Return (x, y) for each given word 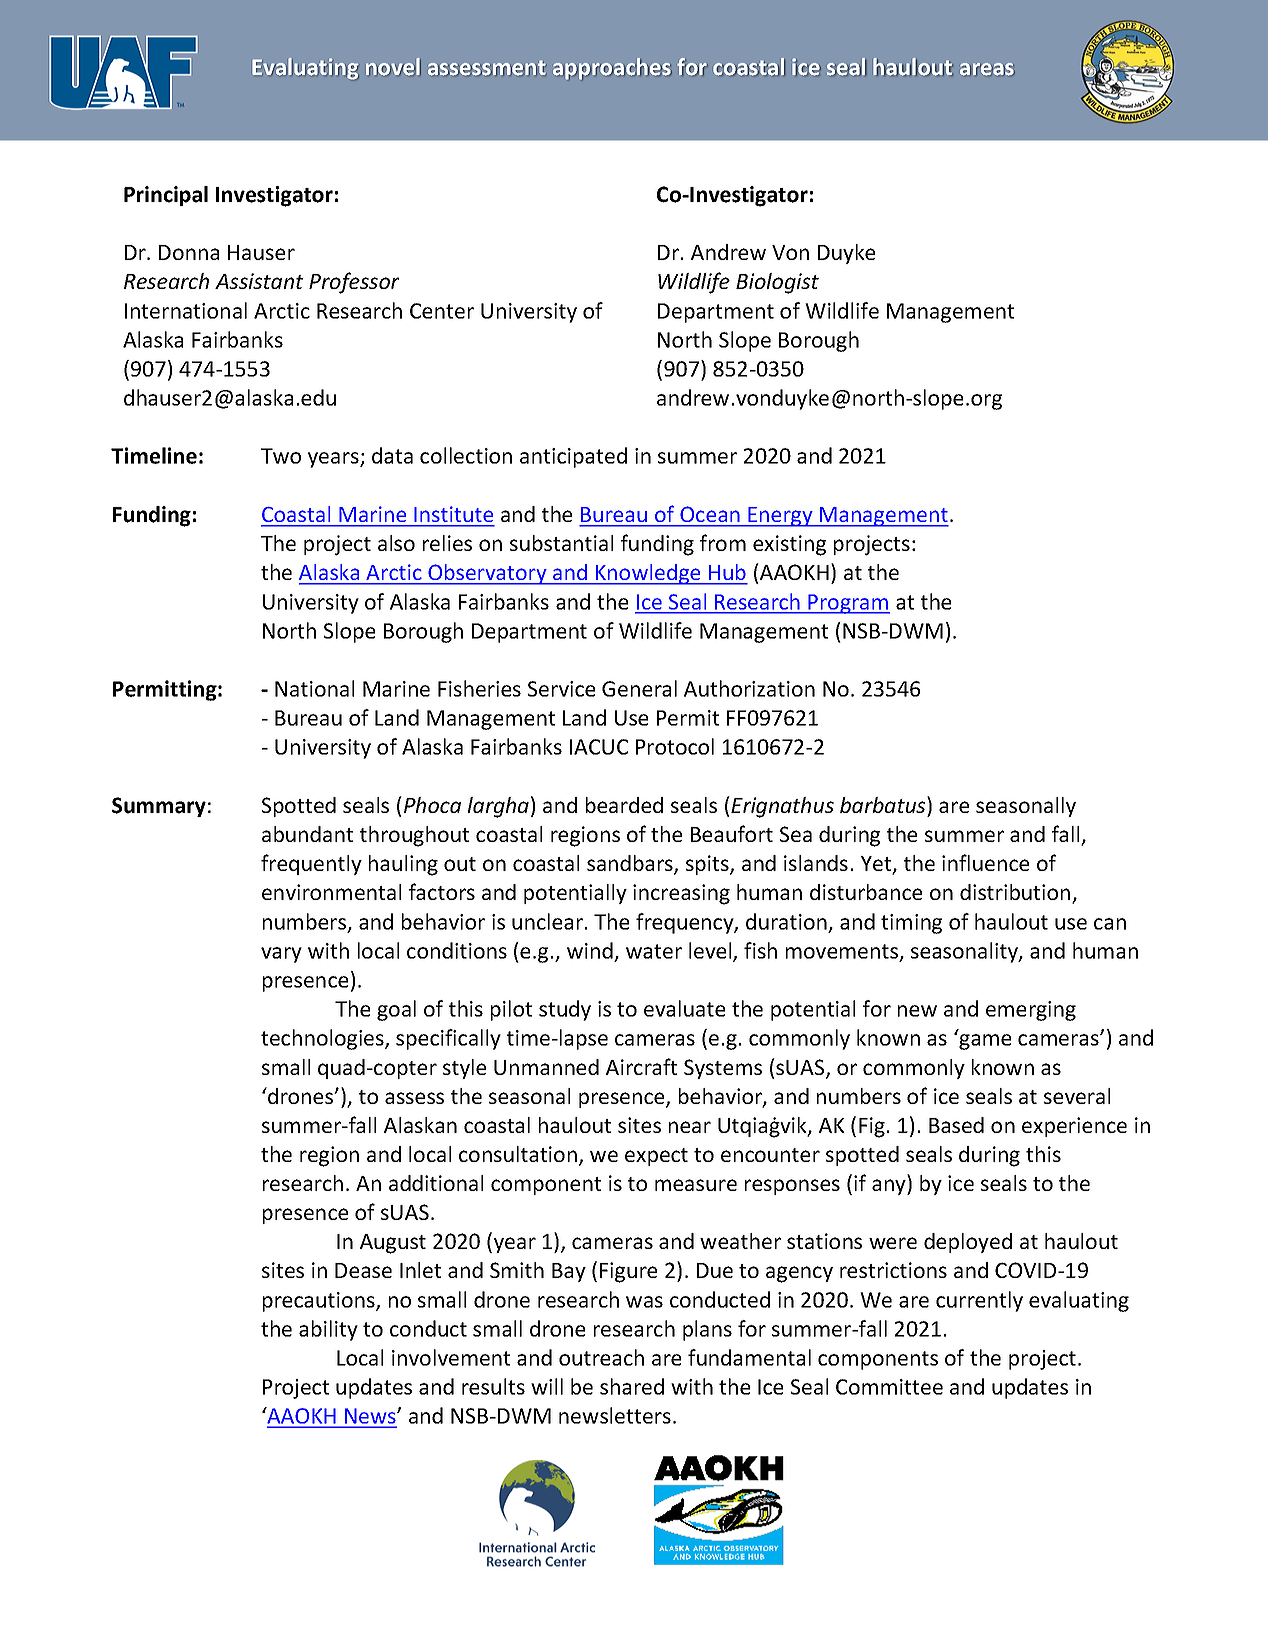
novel (393, 67)
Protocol (675, 746)
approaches (612, 68)
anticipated (573, 457)
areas (987, 69)
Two (281, 456)
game (985, 1042)
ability (328, 1330)
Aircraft (641, 1066)
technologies (323, 1039)
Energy (780, 517)
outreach (601, 1357)
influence (985, 862)
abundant (307, 834)
